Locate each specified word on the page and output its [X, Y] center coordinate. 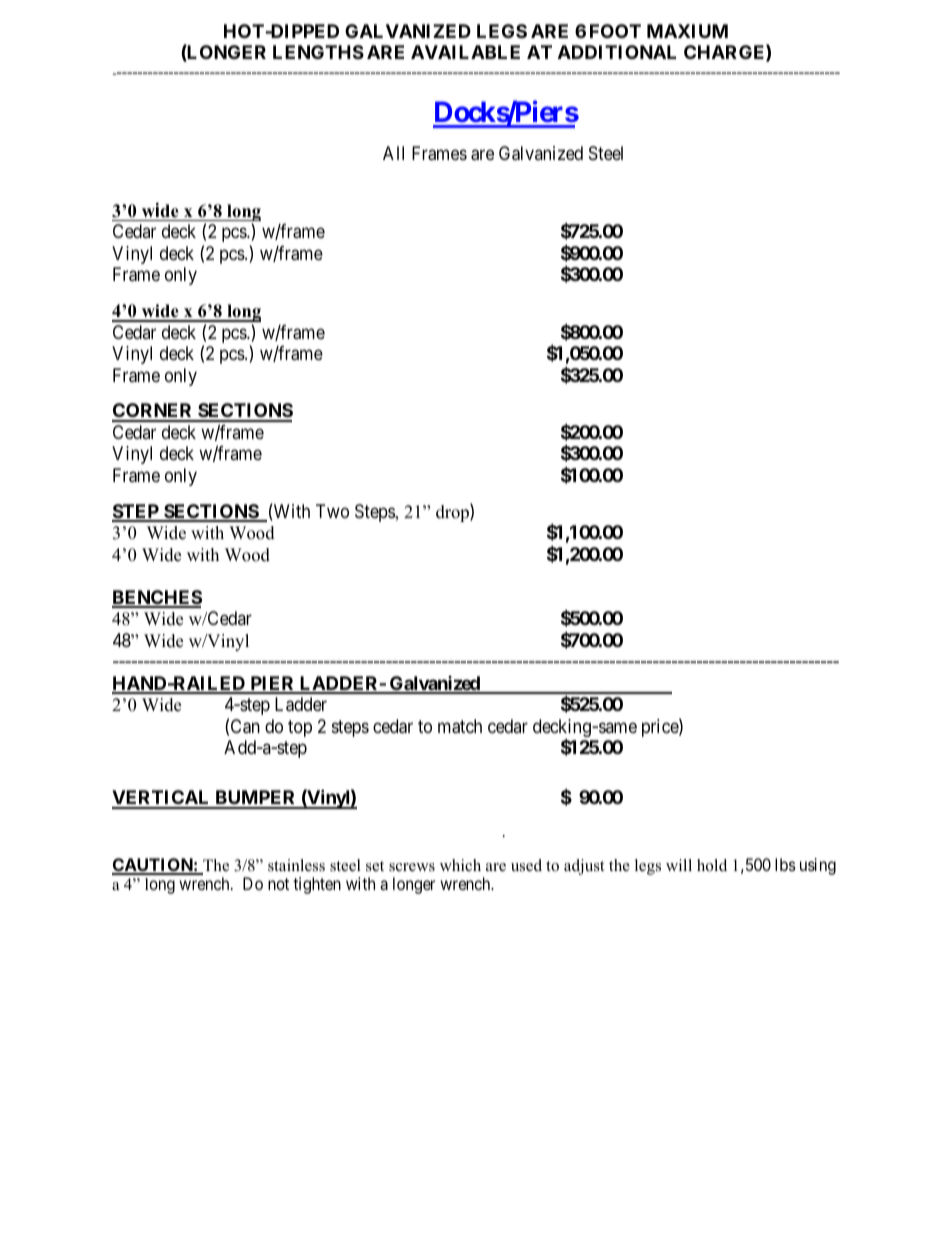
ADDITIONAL [617, 52]
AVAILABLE [465, 52]
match [460, 726]
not [278, 884]
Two [332, 511]
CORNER [153, 412]
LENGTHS [318, 52]
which [460, 865]
